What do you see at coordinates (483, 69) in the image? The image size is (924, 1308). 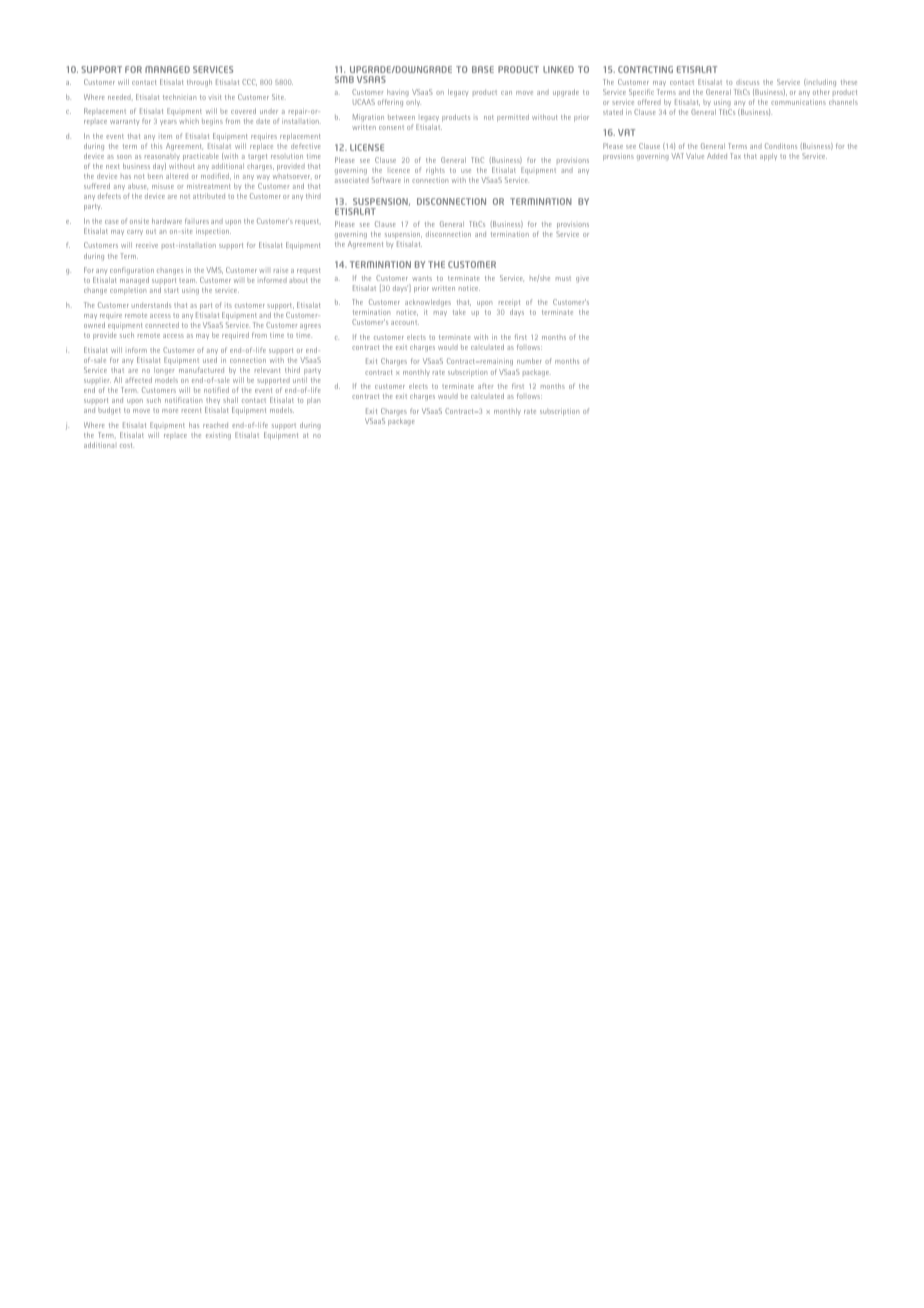 I see `BASE` at bounding box center [483, 69].
